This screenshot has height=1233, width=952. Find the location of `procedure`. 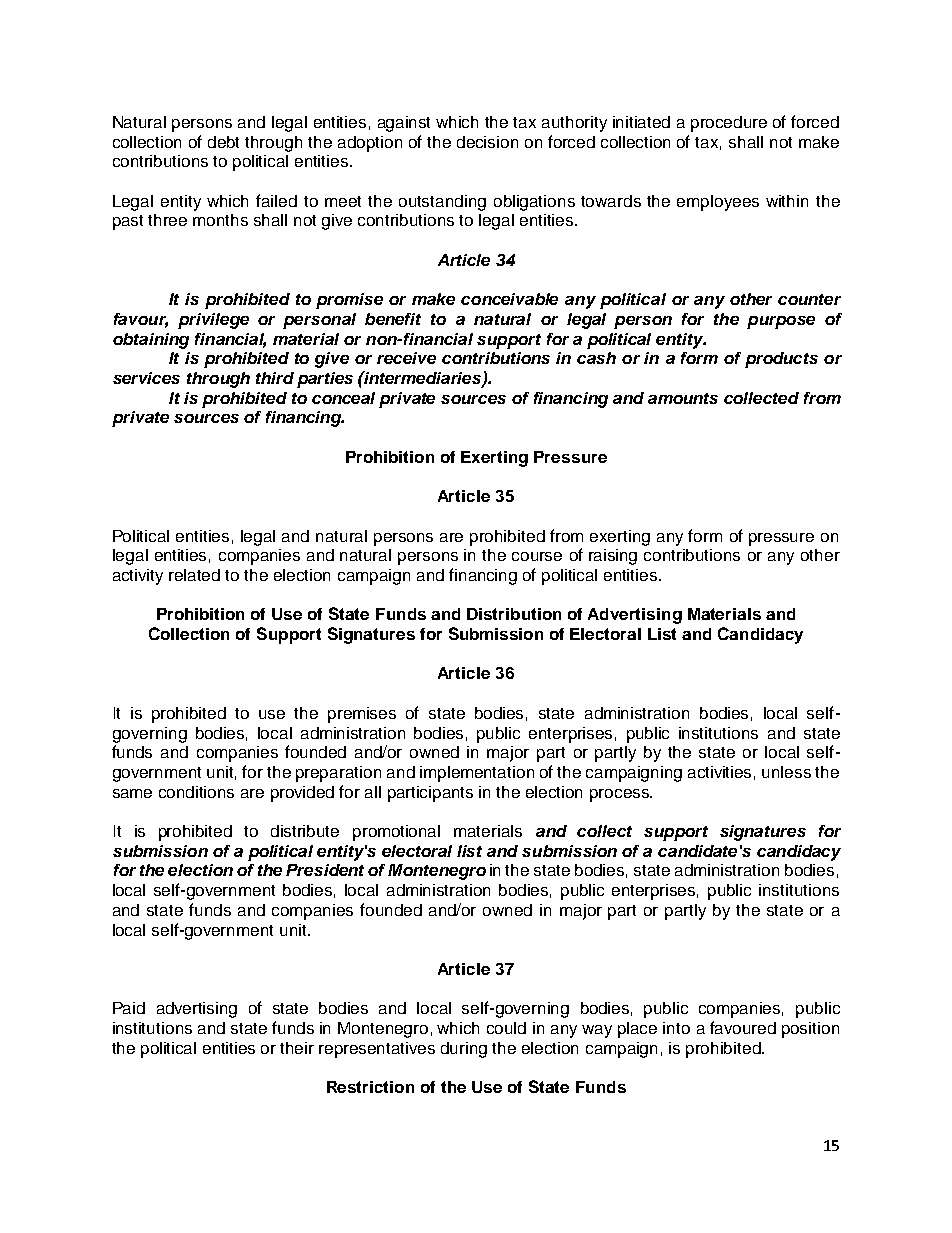

procedure is located at coordinates (729, 124).
